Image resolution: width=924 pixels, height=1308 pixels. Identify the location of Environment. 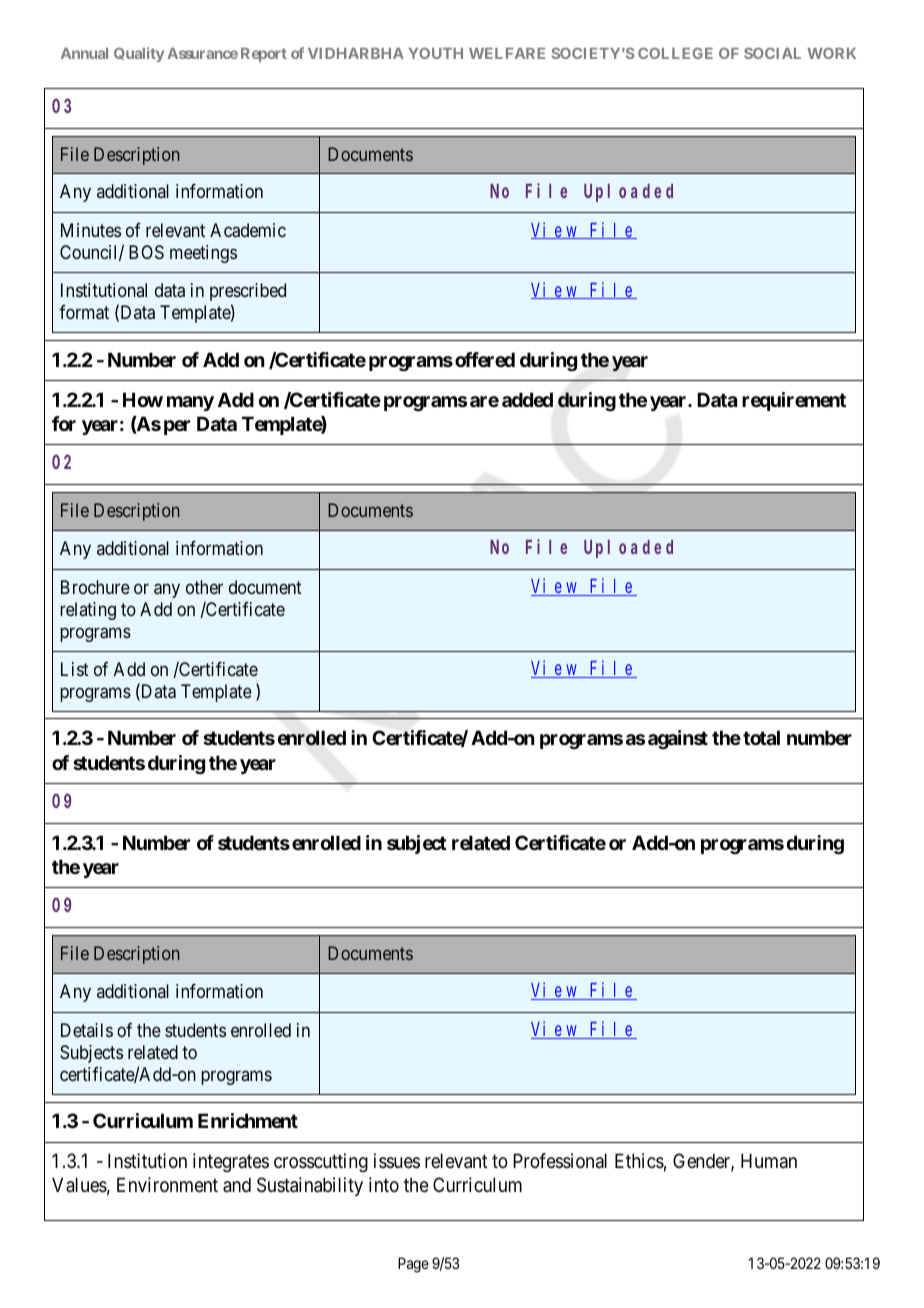
(167, 1185).
